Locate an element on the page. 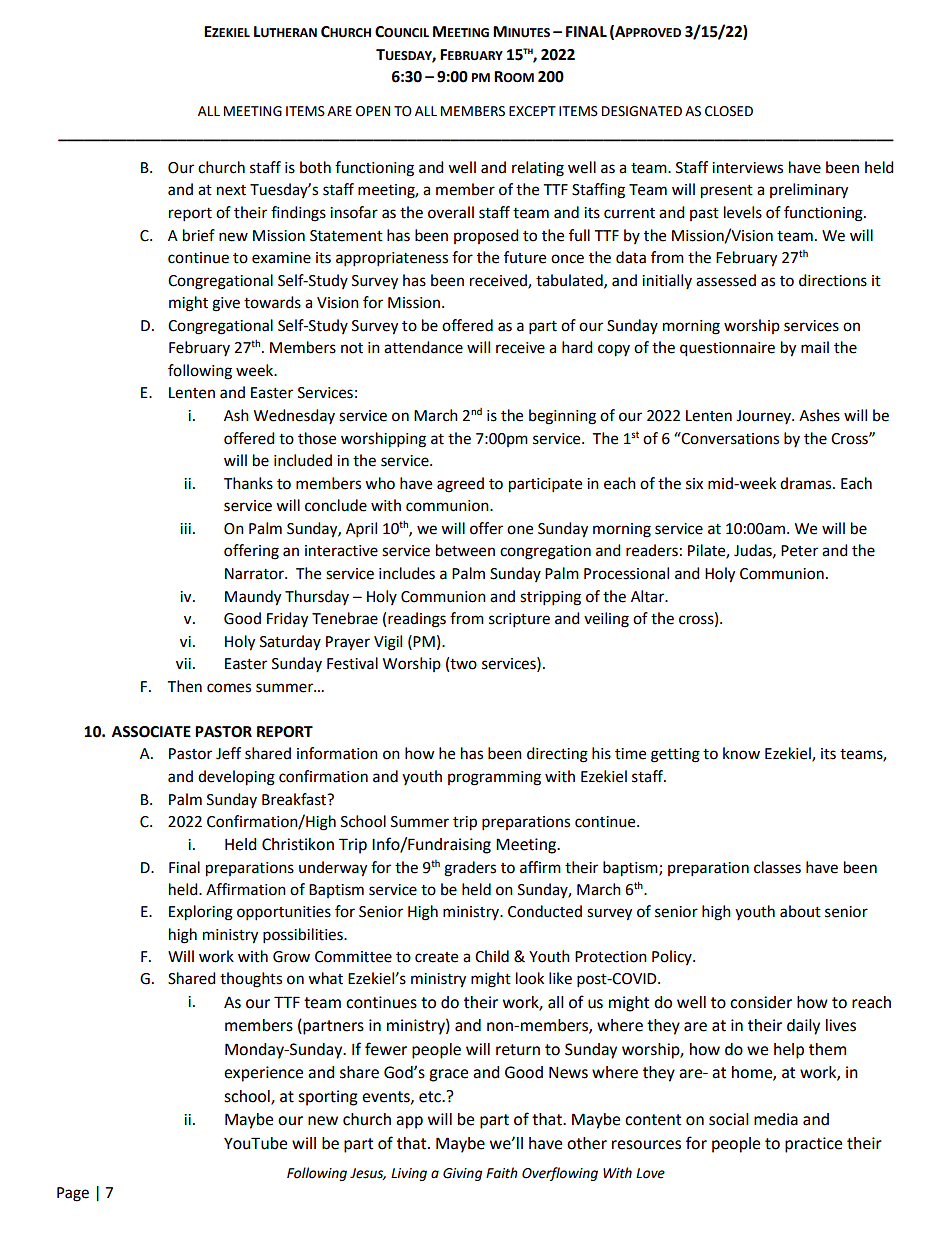 The width and height of the document is (952, 1233). interviews is located at coordinates (747, 168).
